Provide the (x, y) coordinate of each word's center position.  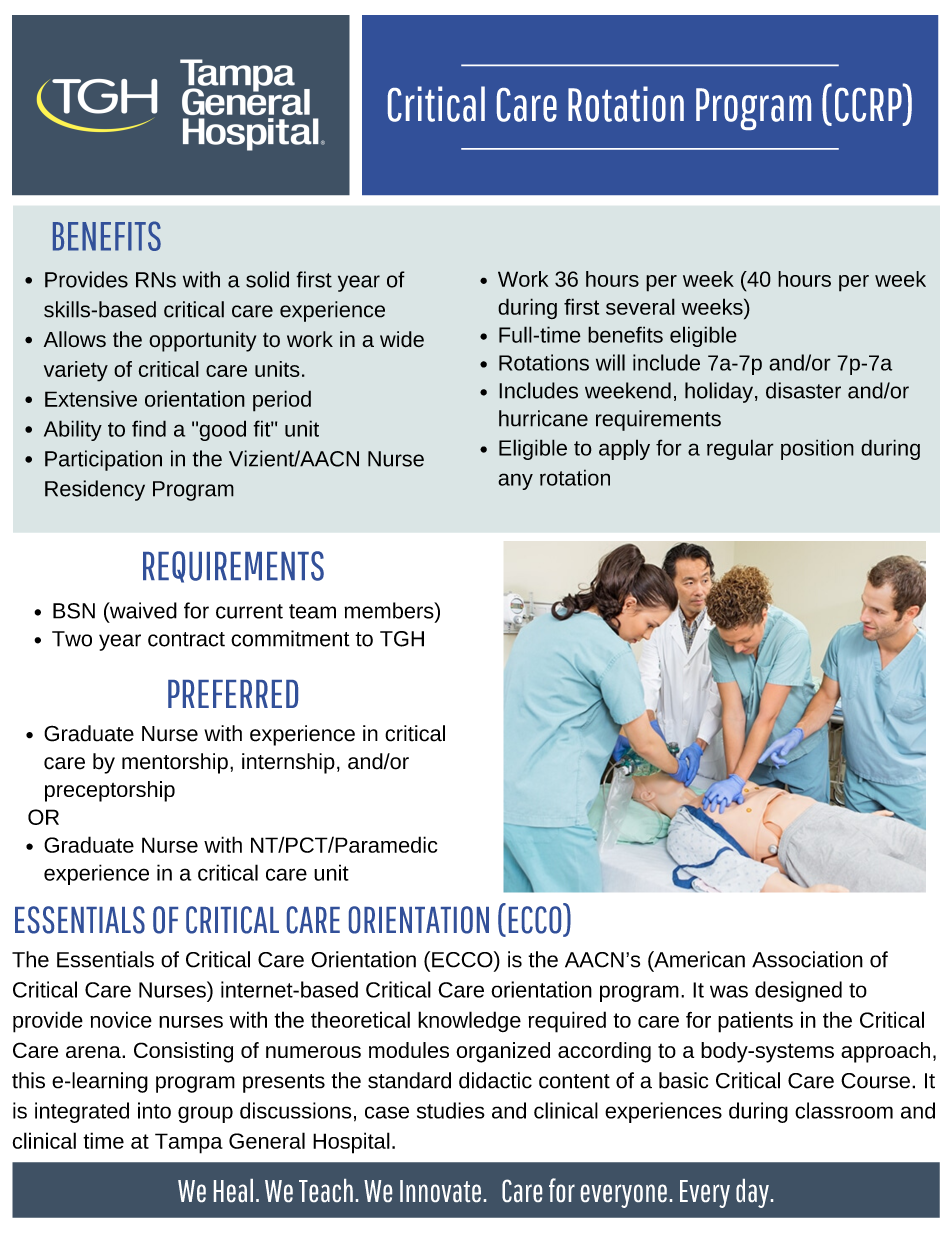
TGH (402, 639)
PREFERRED (233, 694)
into (154, 1110)
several (640, 306)
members (390, 610)
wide (402, 339)
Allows (75, 339)
